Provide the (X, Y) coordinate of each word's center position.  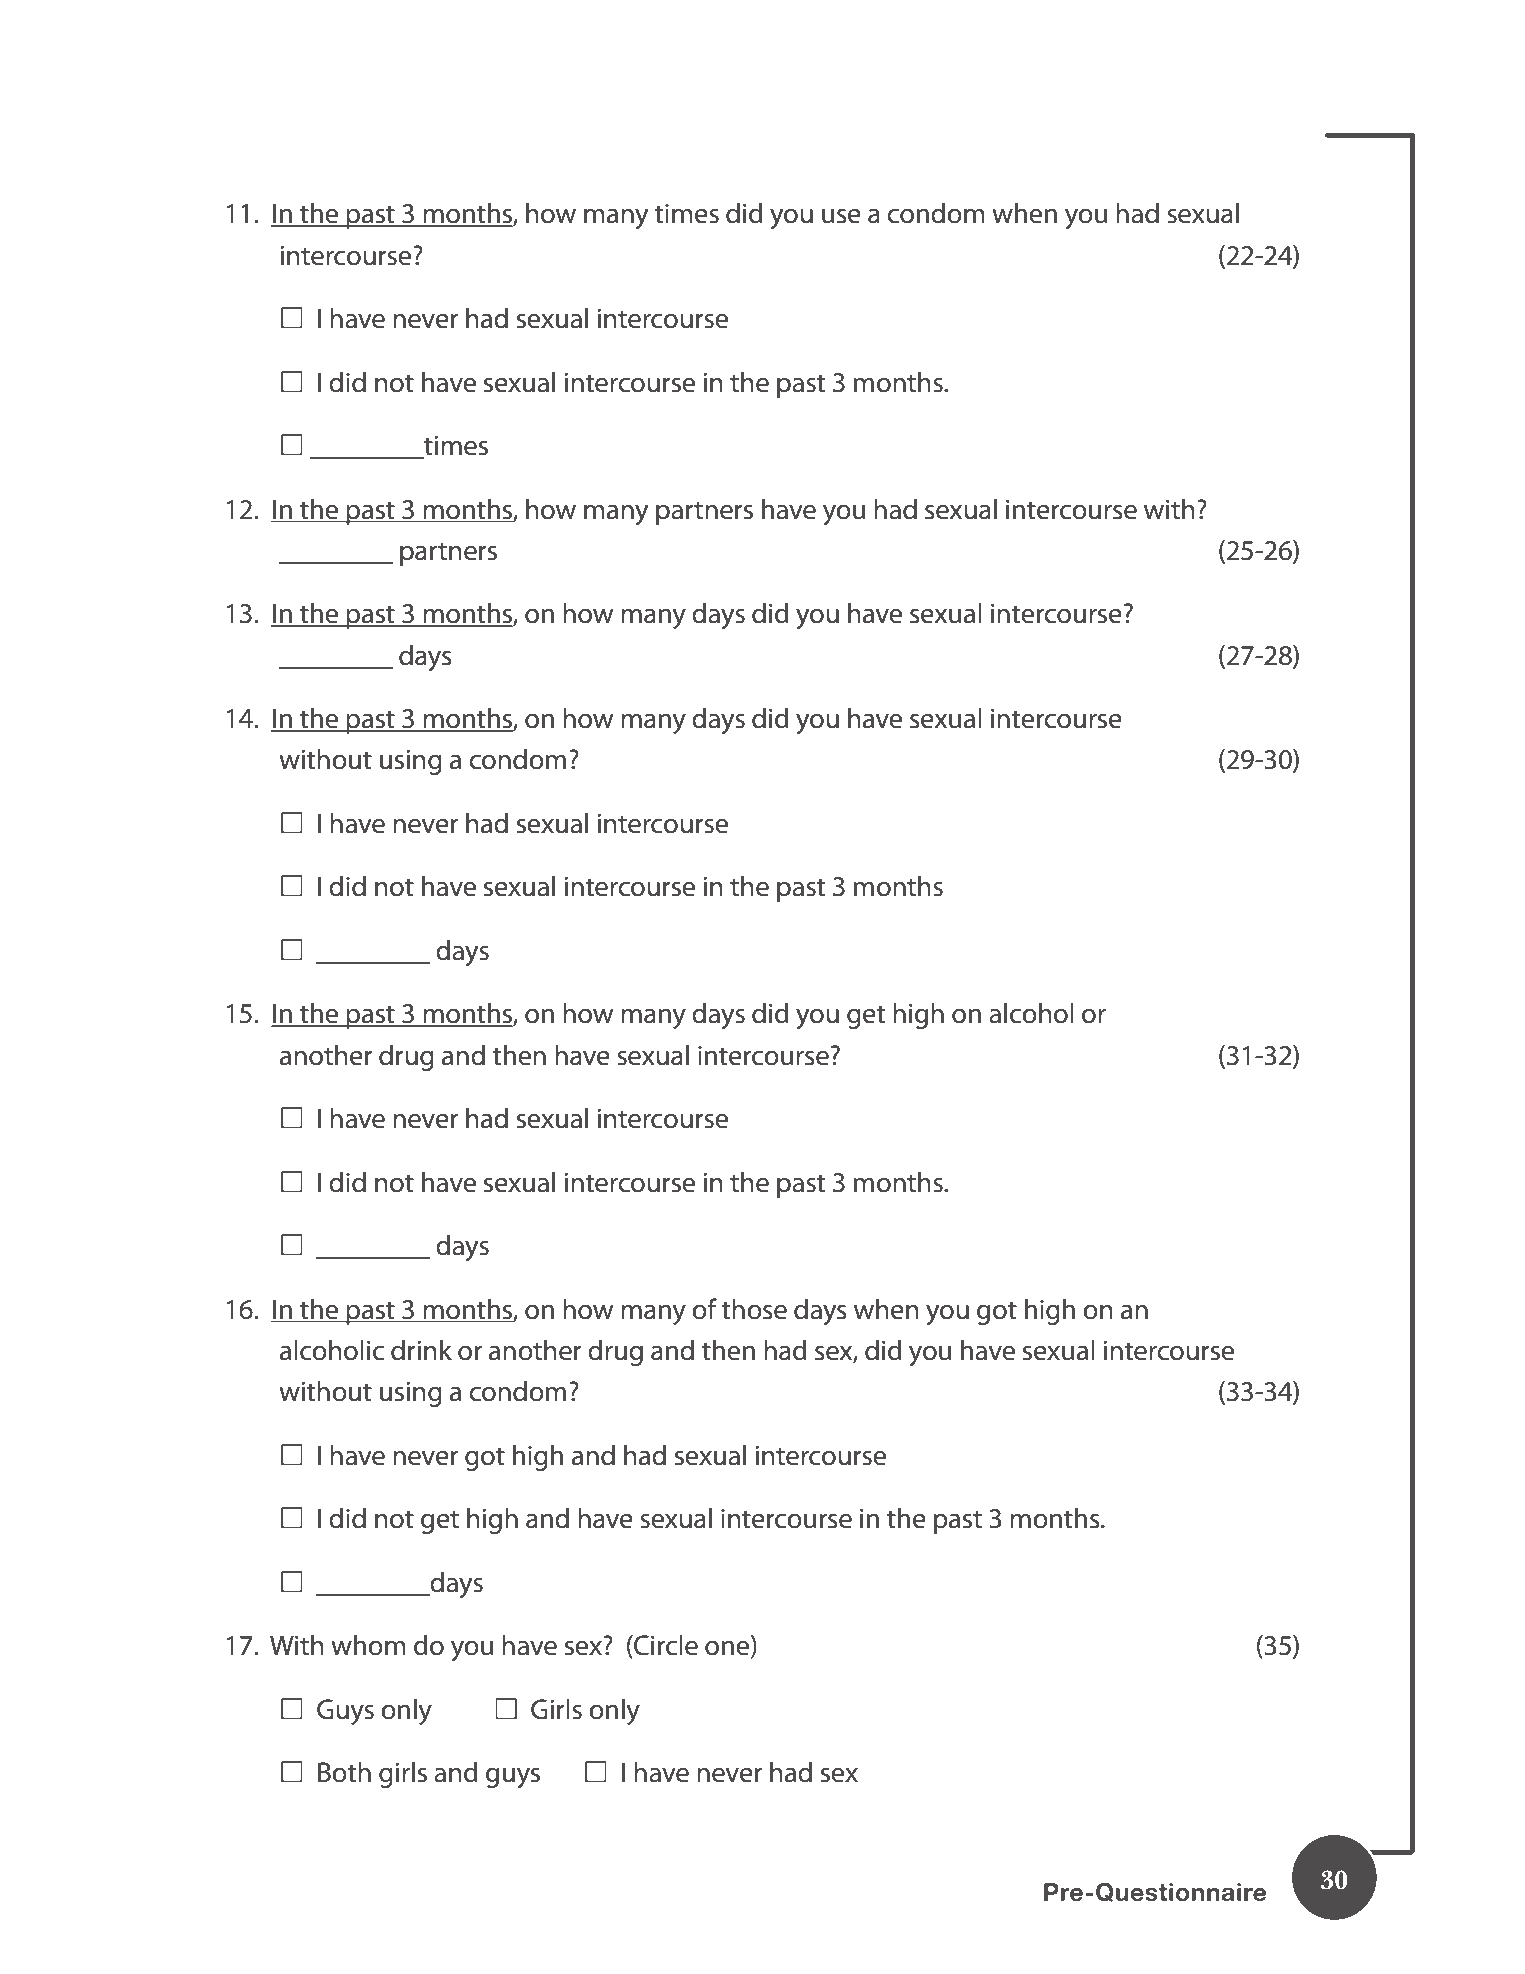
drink (421, 1350)
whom (368, 1645)
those (754, 1309)
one (728, 1649)
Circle (665, 1646)
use (841, 216)
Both (344, 1772)
